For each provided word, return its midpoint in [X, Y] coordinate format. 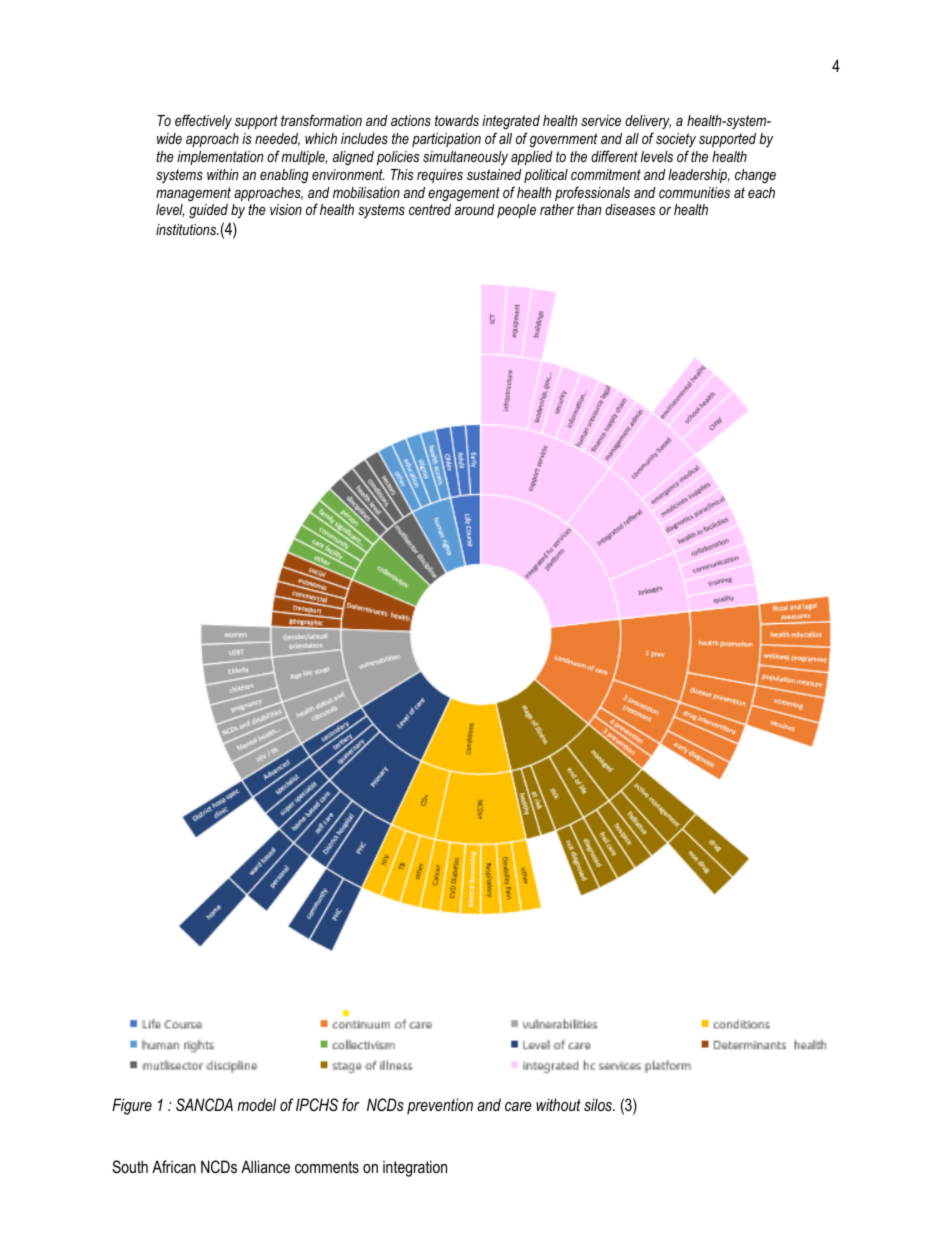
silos [599, 1104]
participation [446, 140]
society [676, 140]
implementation [220, 158]
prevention [440, 1106]
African [174, 1166]
